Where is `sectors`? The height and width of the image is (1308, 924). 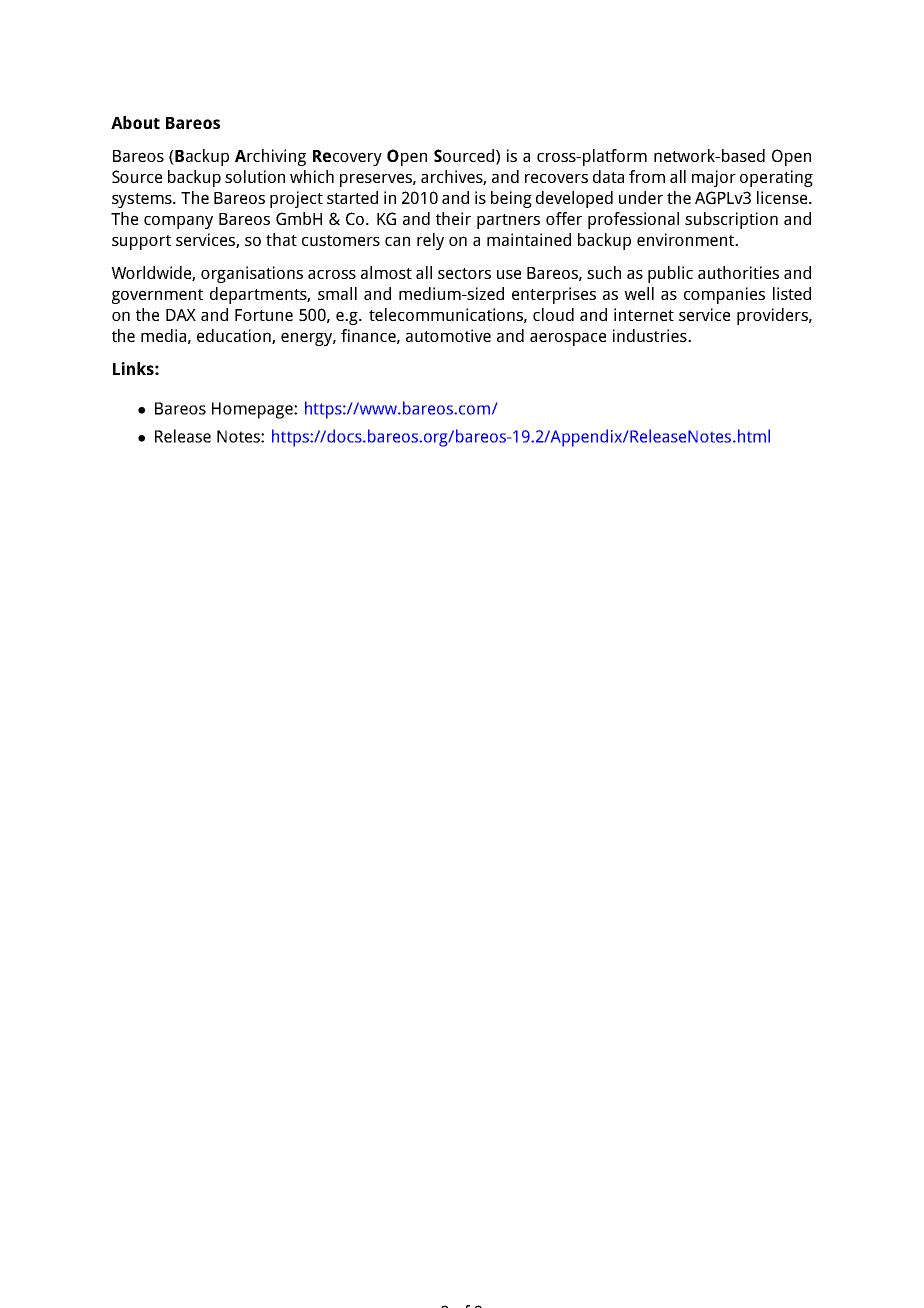 sectors is located at coordinates (464, 273).
